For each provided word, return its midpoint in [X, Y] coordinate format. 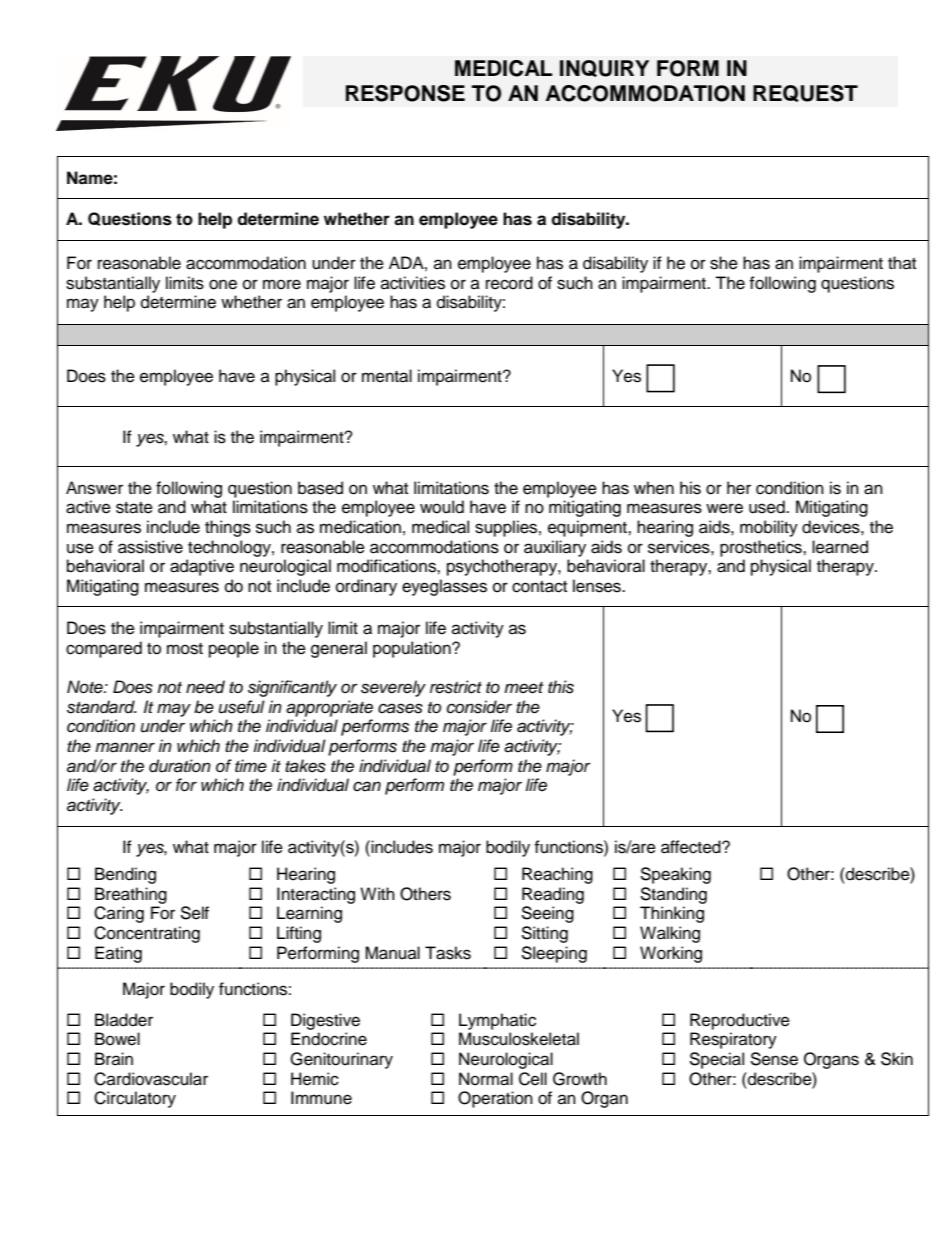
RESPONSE [405, 93]
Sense [774, 1059]
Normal [486, 1079]
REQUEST [805, 93]
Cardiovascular [151, 1079]
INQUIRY [604, 68]
